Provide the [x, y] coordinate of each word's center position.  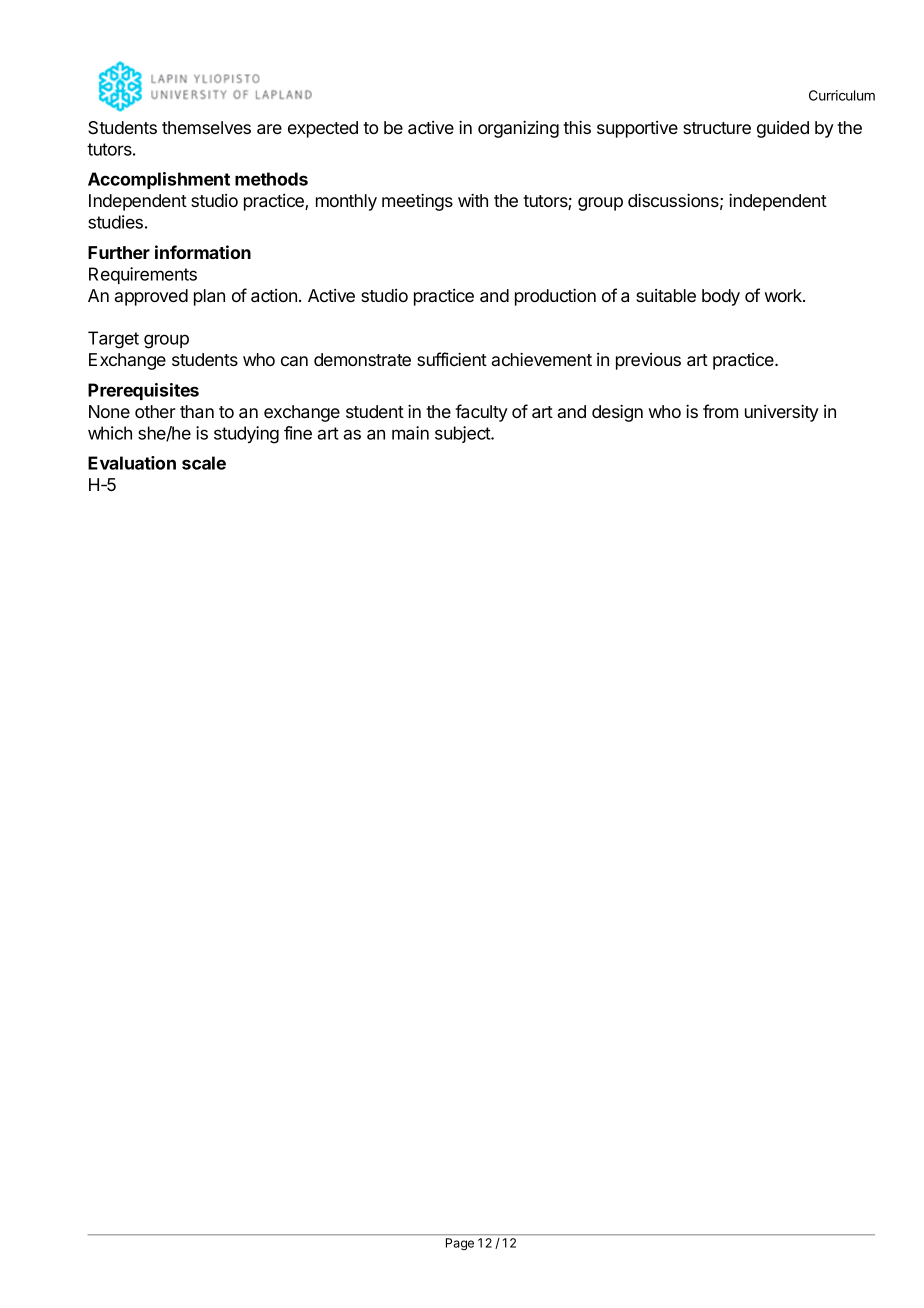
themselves [206, 127]
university [782, 413]
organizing [518, 129]
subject [463, 434]
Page [460, 1244]
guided [783, 129]
